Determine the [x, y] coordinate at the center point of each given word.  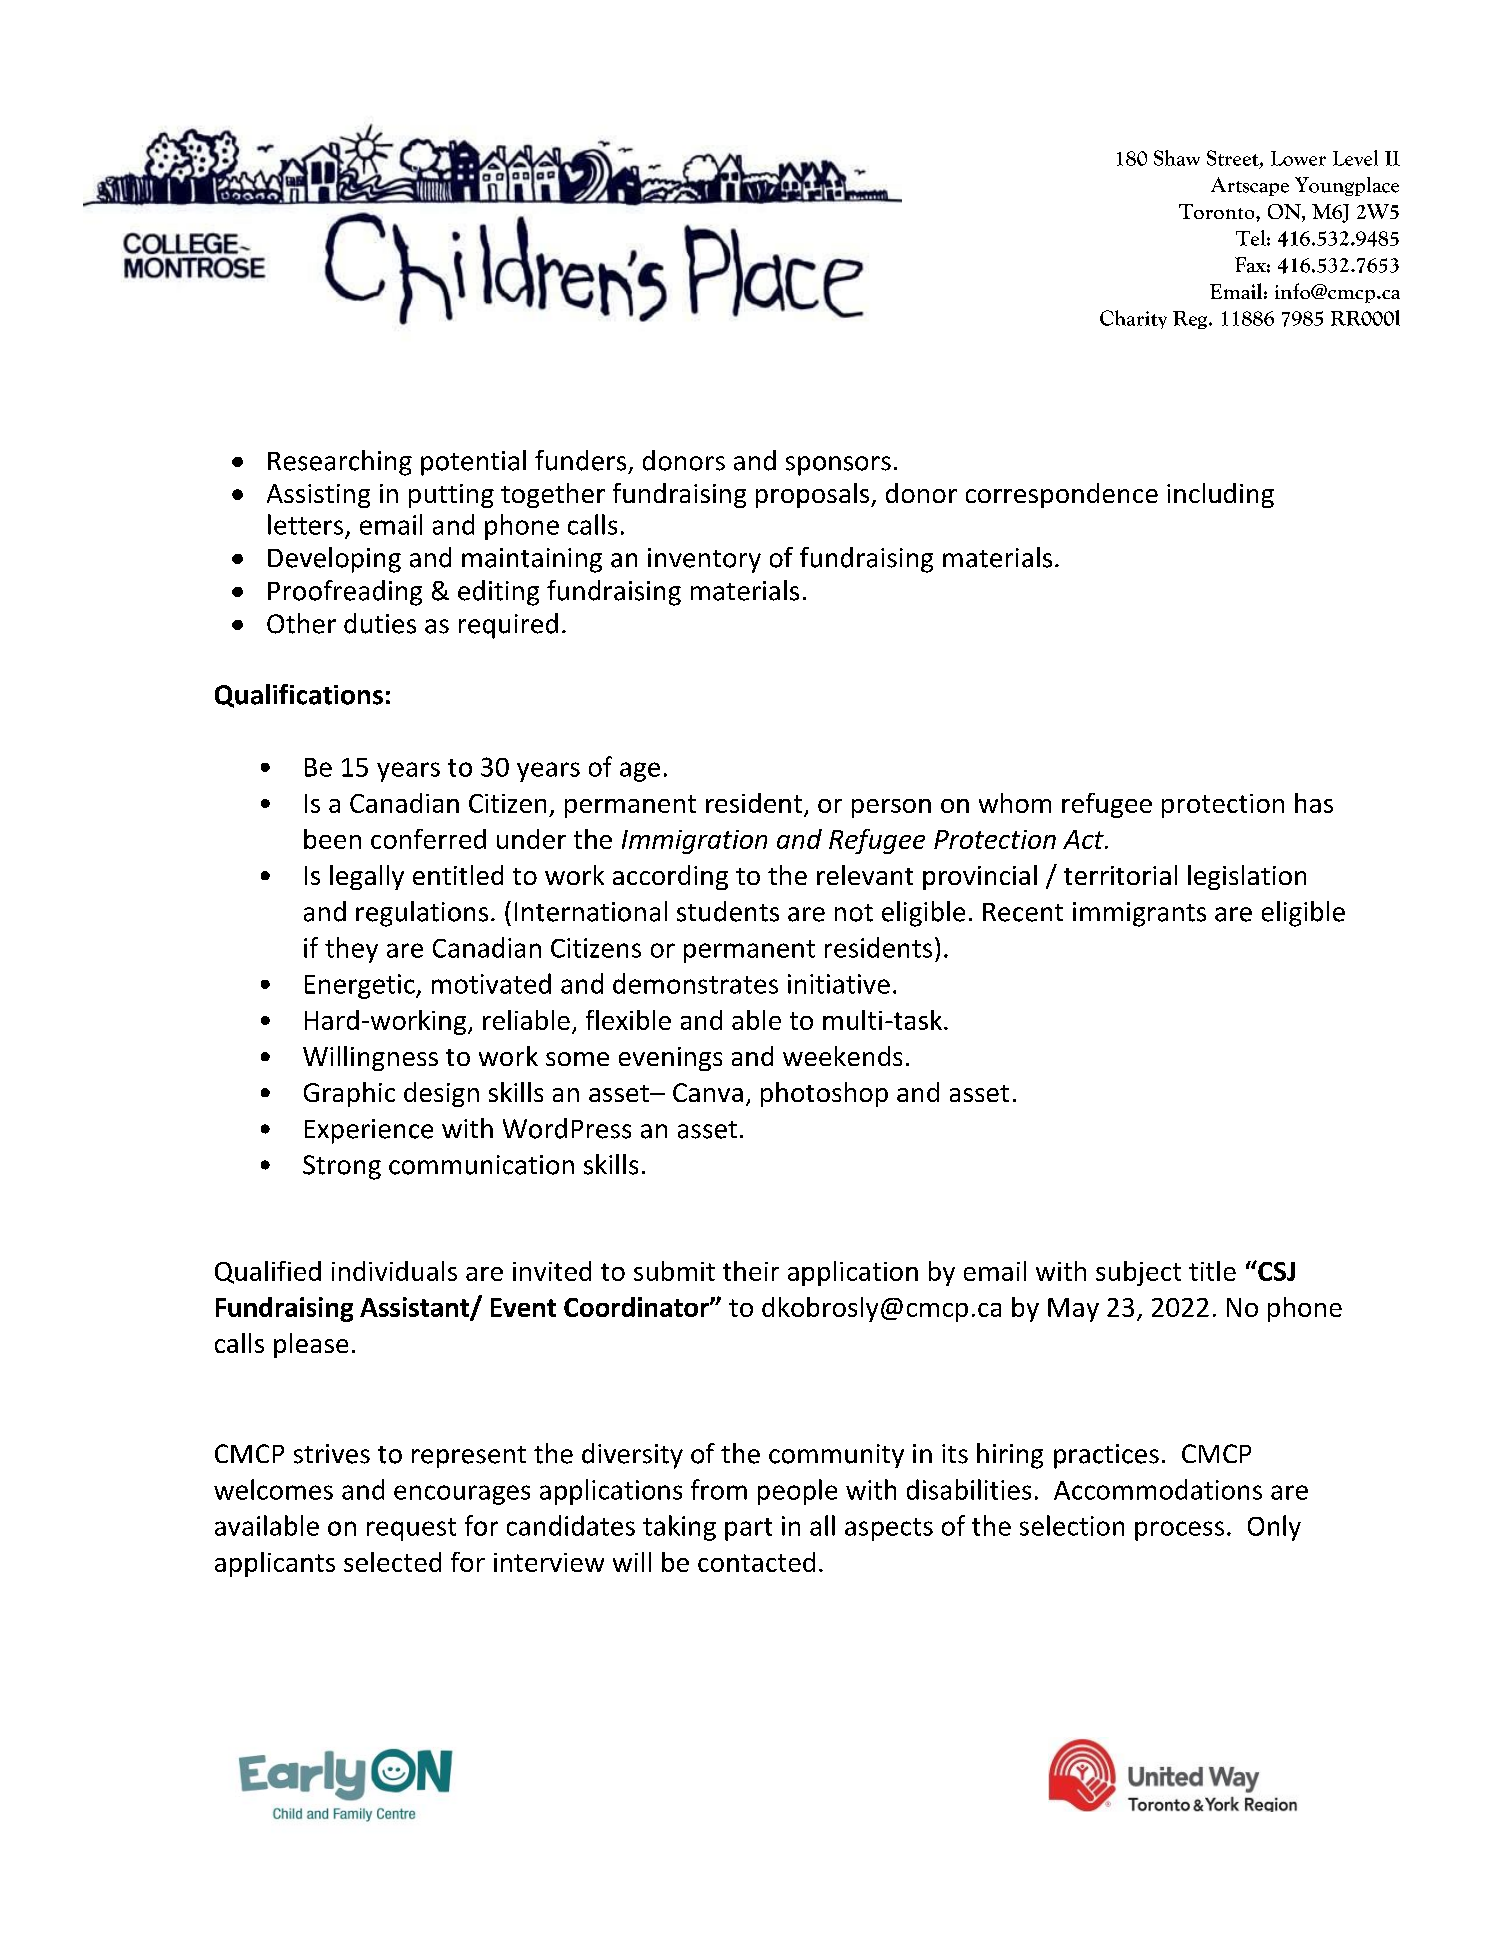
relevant [865, 875]
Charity [1133, 319]
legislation [1247, 877]
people [797, 1492]
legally [367, 877]
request [411, 1529]
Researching [340, 463]
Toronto [1218, 211]
